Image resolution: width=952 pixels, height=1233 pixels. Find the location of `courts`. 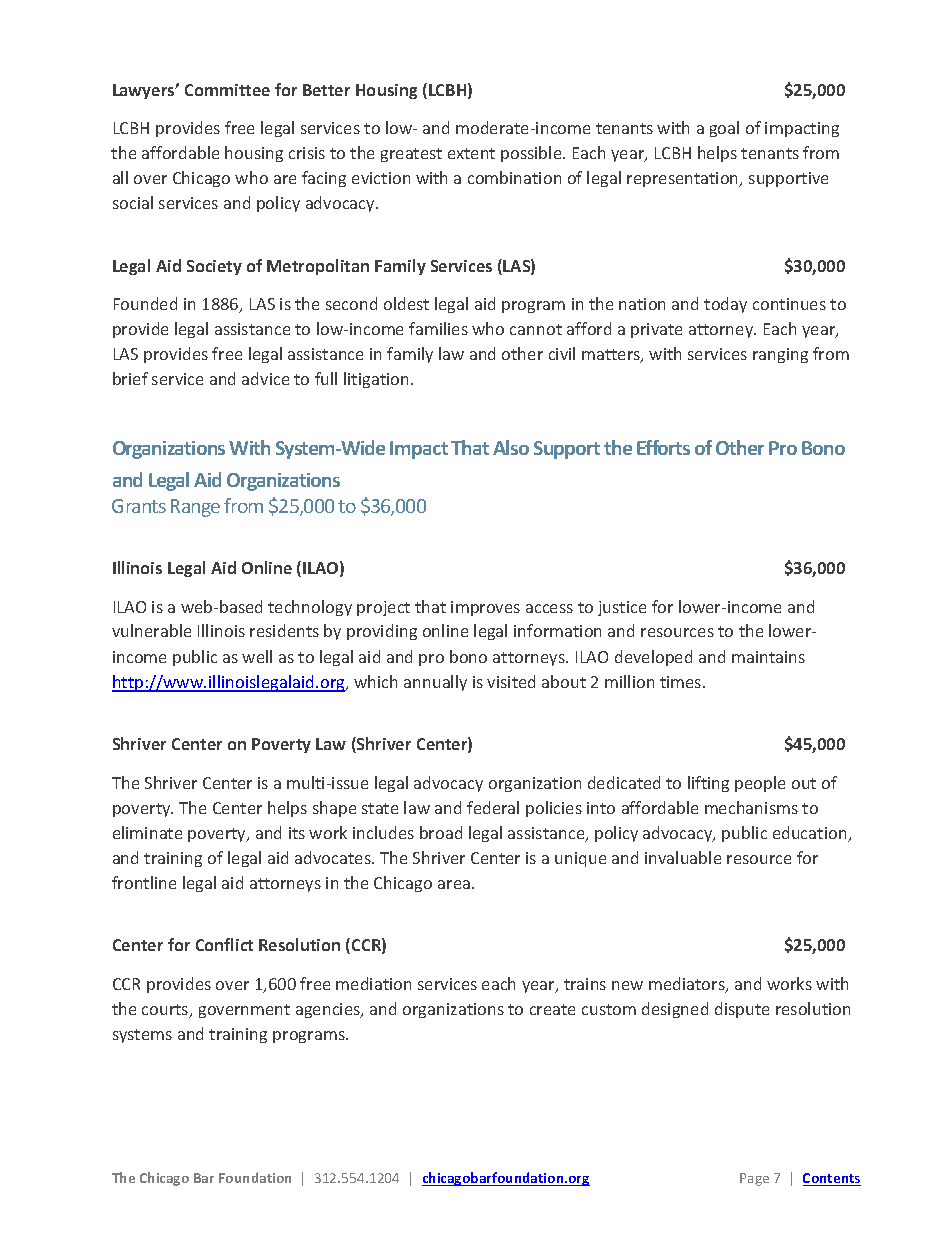

courts is located at coordinates (166, 1011).
